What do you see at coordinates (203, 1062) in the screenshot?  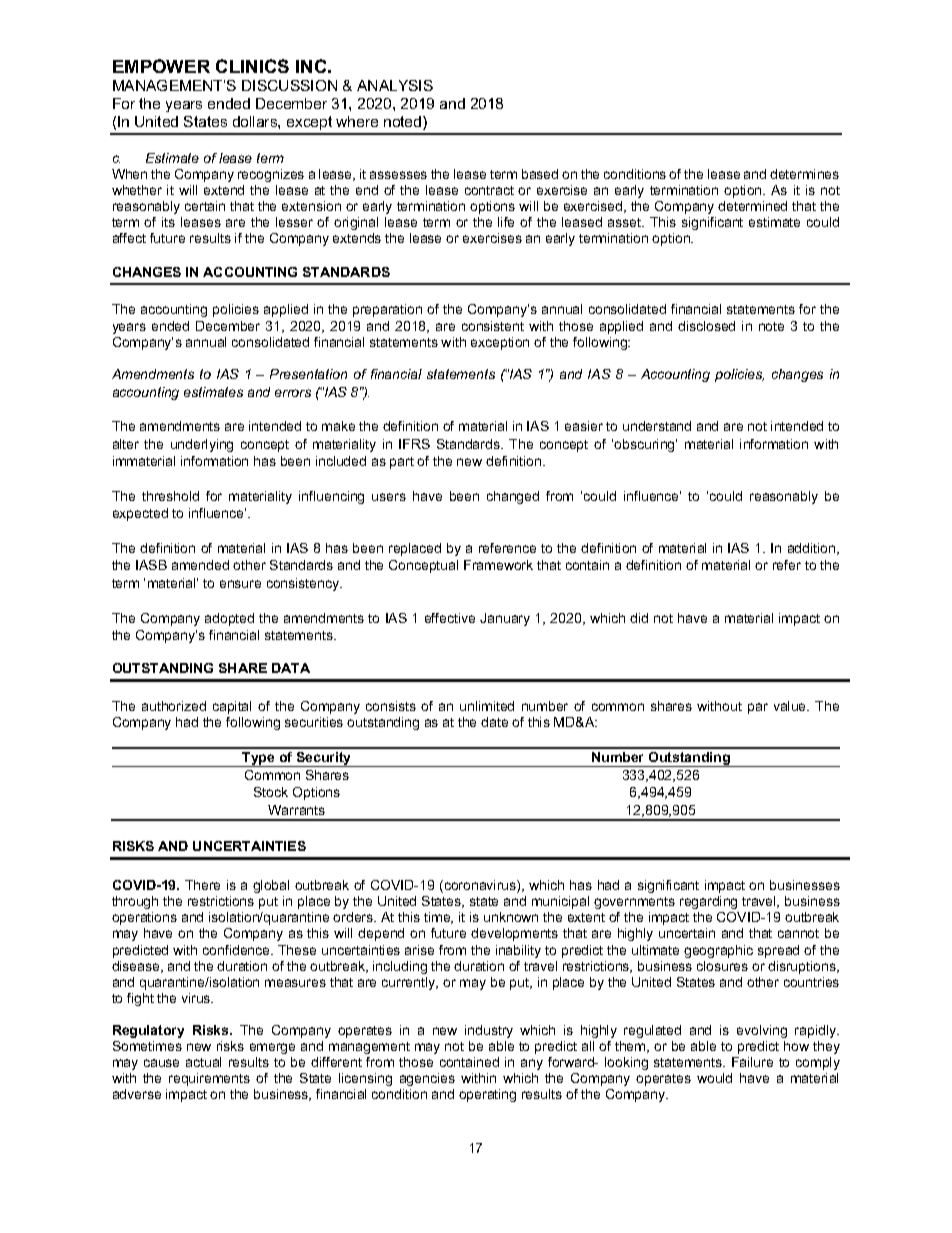 I see `actual` at bounding box center [203, 1062].
